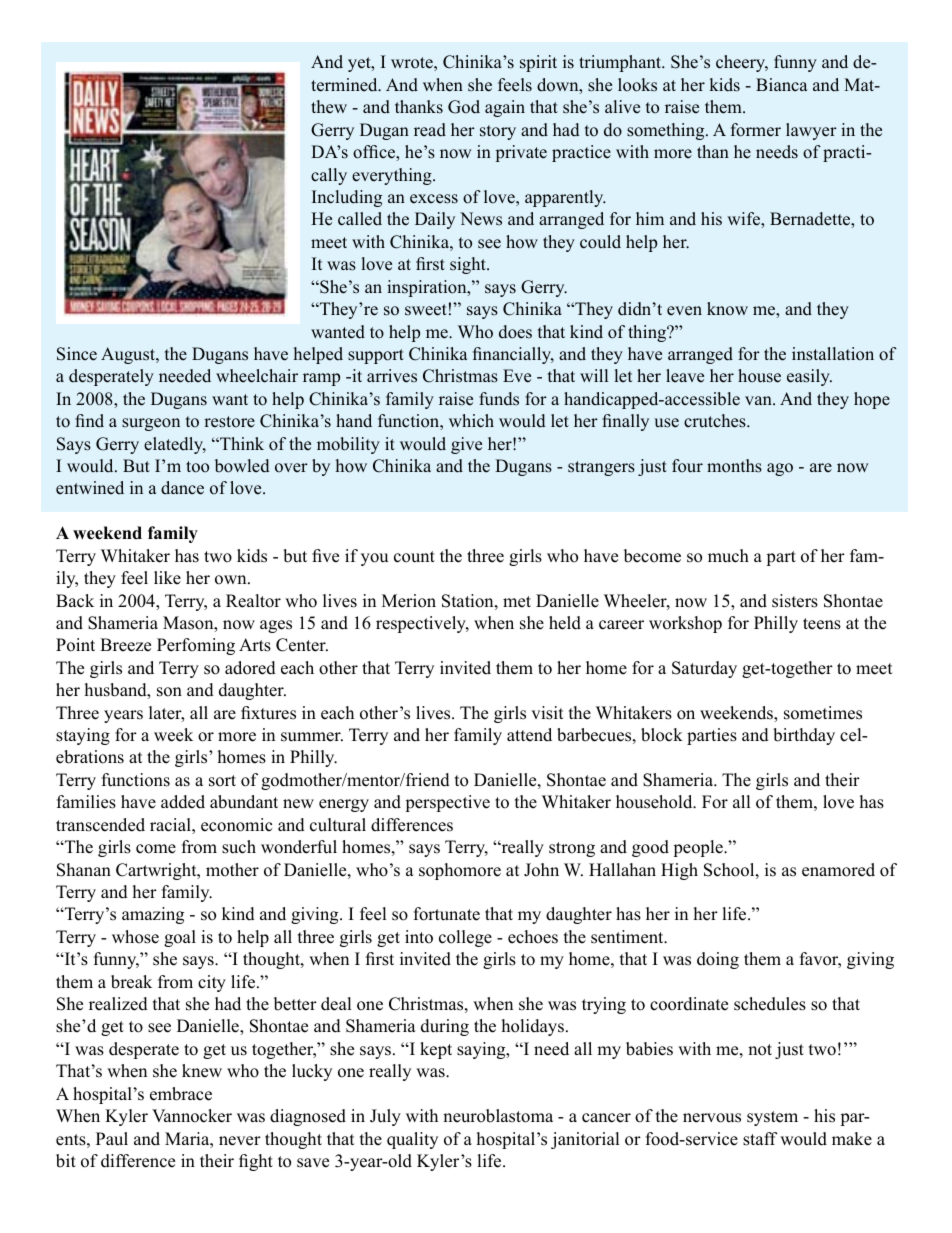 This image has height=1233, width=952. Describe the element at coordinates (498, 1116) in the image. I see `neuroblastoma` at that location.
